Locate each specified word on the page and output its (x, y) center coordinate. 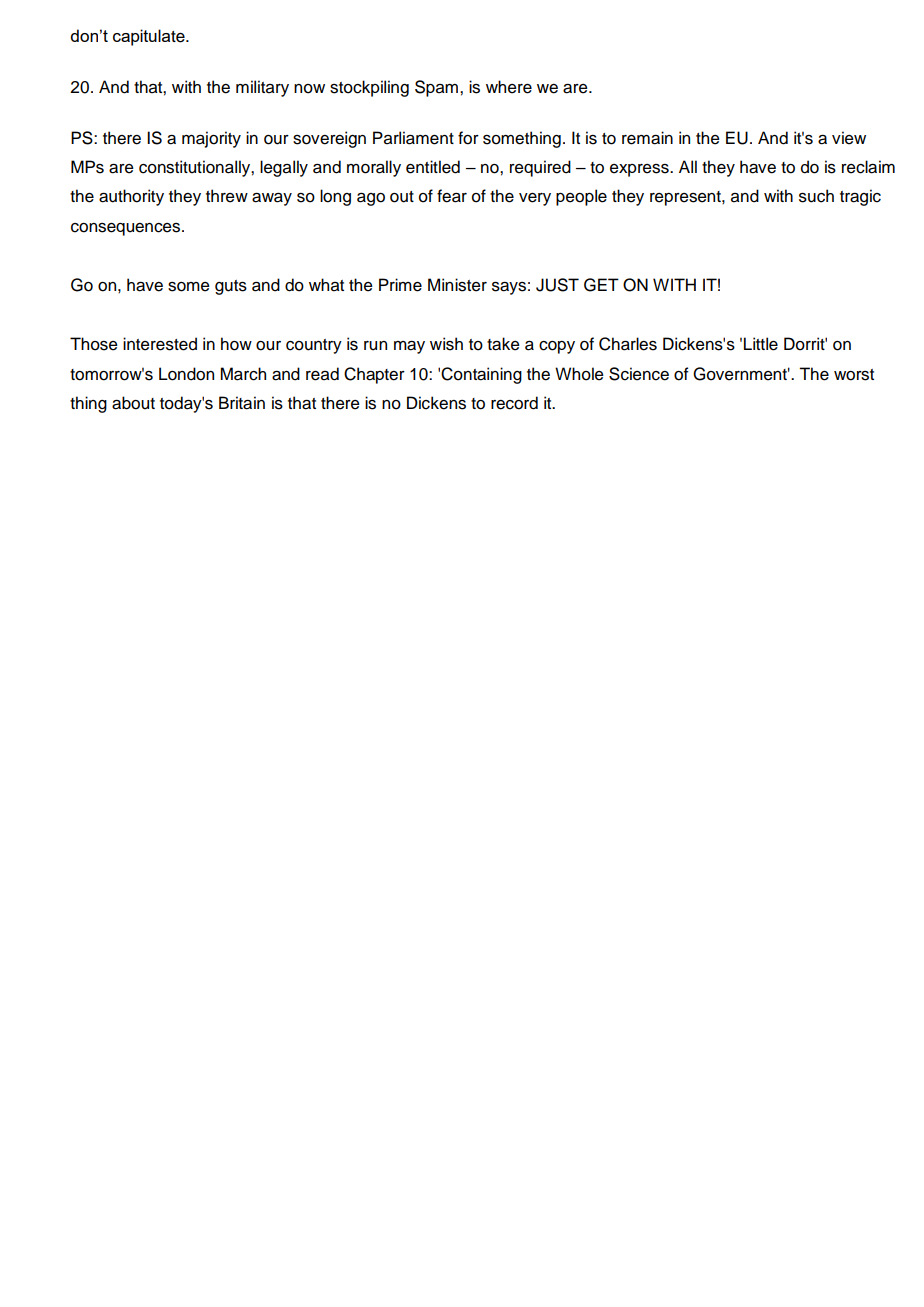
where (509, 87)
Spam (436, 88)
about (133, 403)
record (514, 403)
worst (854, 375)
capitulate (150, 37)
